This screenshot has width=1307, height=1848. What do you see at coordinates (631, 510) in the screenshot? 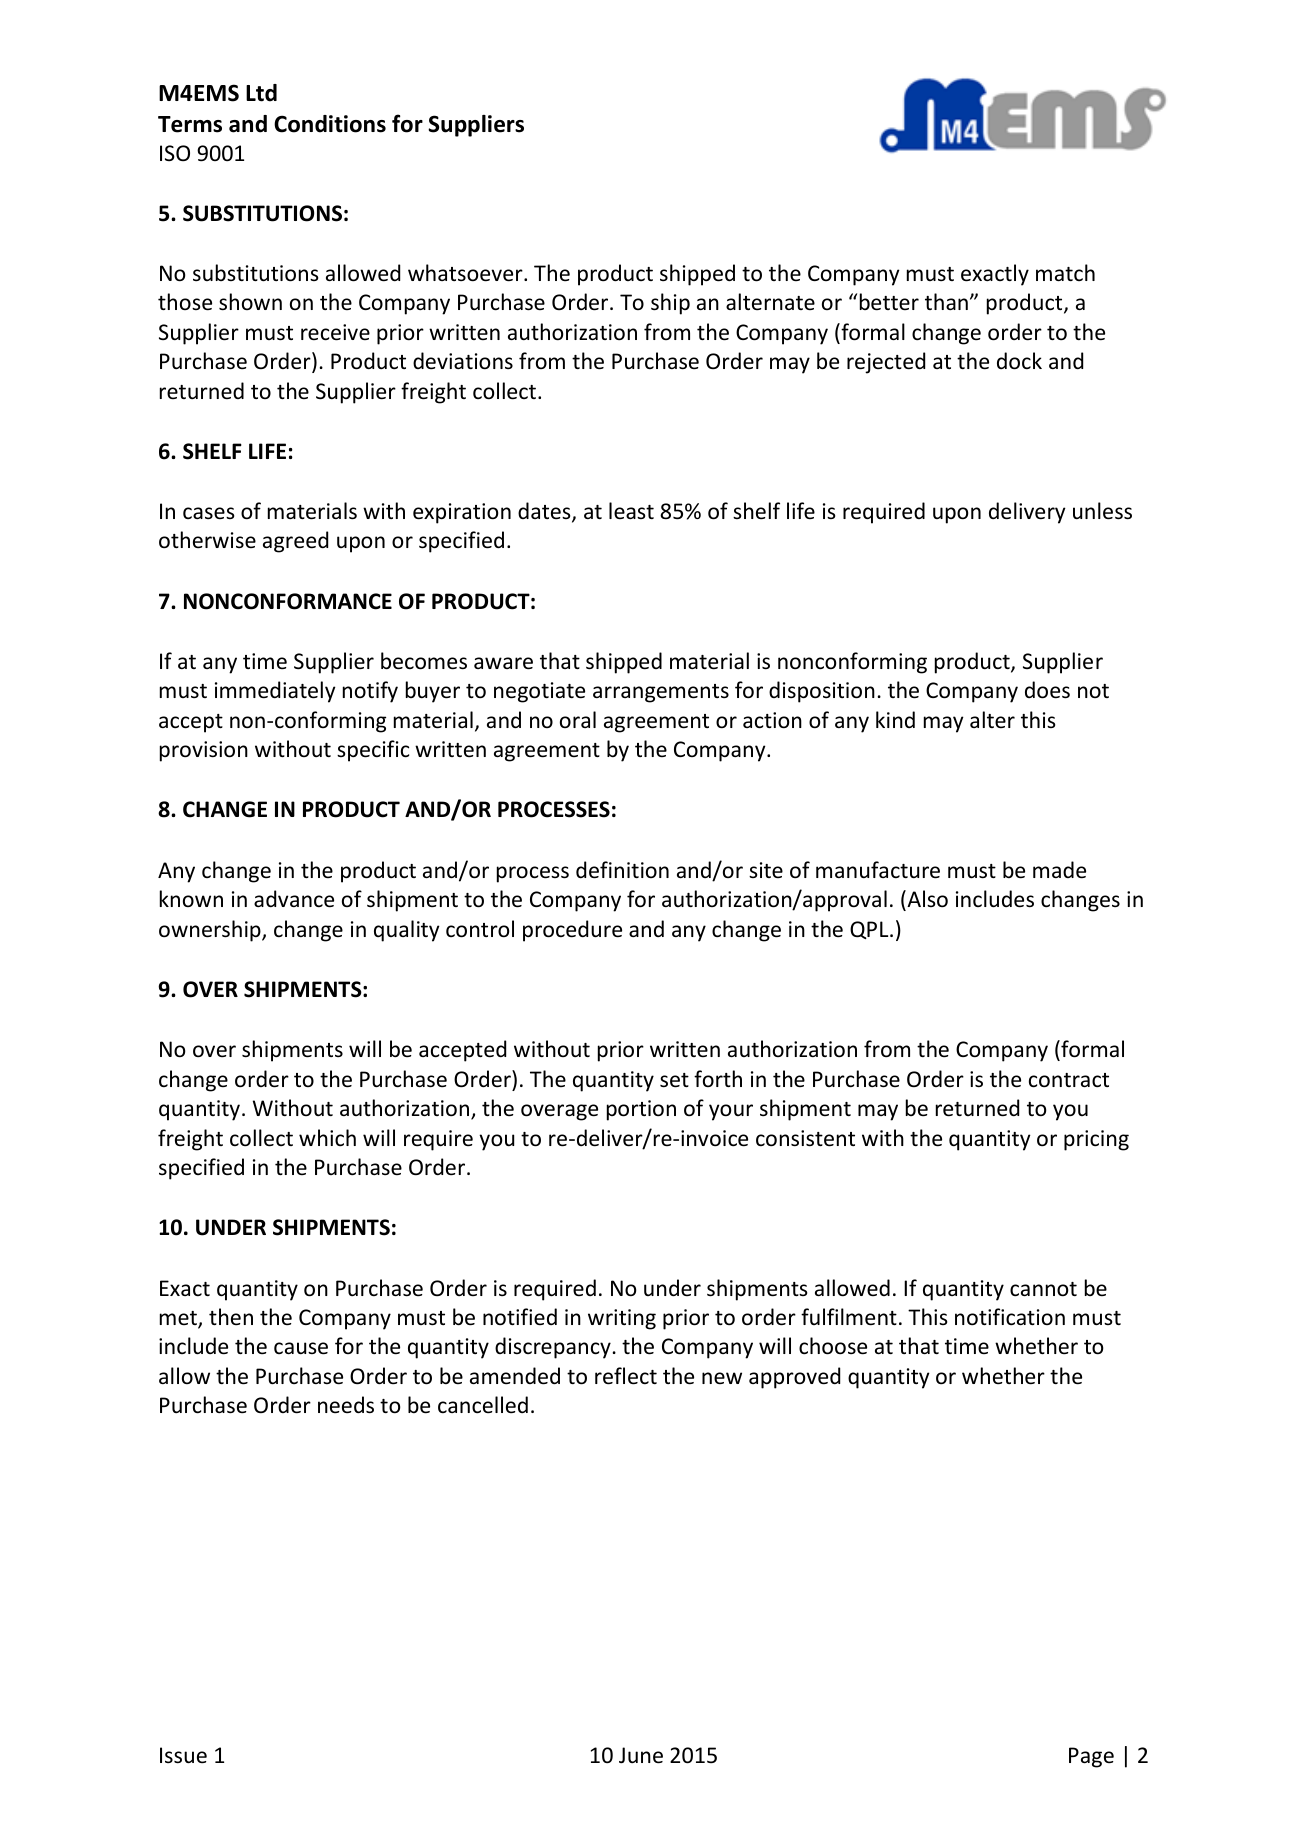
I see `least` at bounding box center [631, 510].
